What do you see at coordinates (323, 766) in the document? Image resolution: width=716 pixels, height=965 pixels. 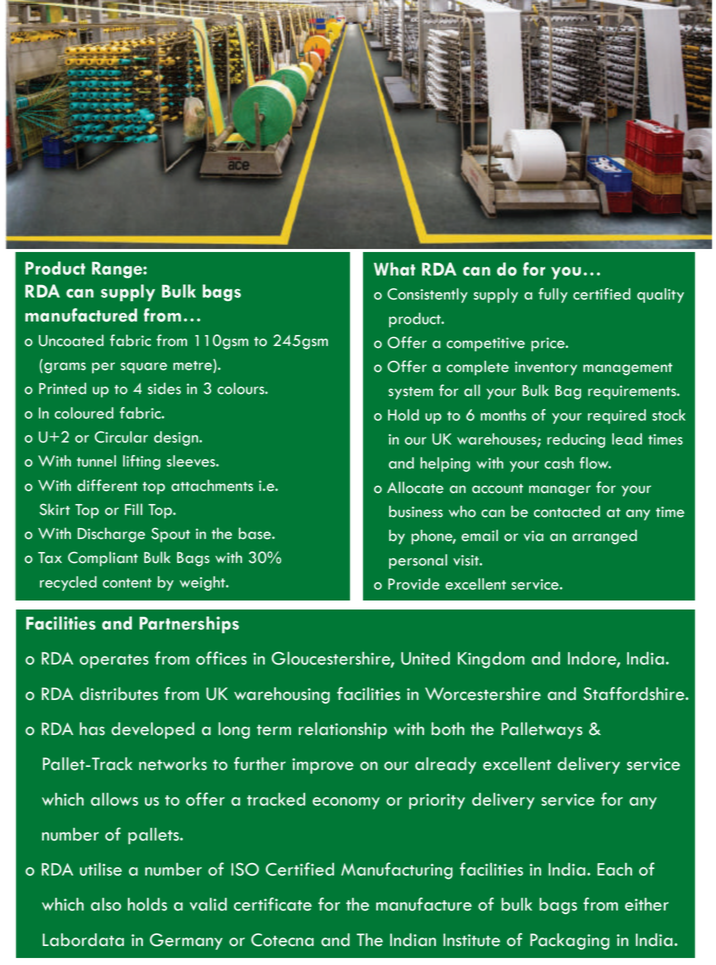 I see `improve` at bounding box center [323, 766].
